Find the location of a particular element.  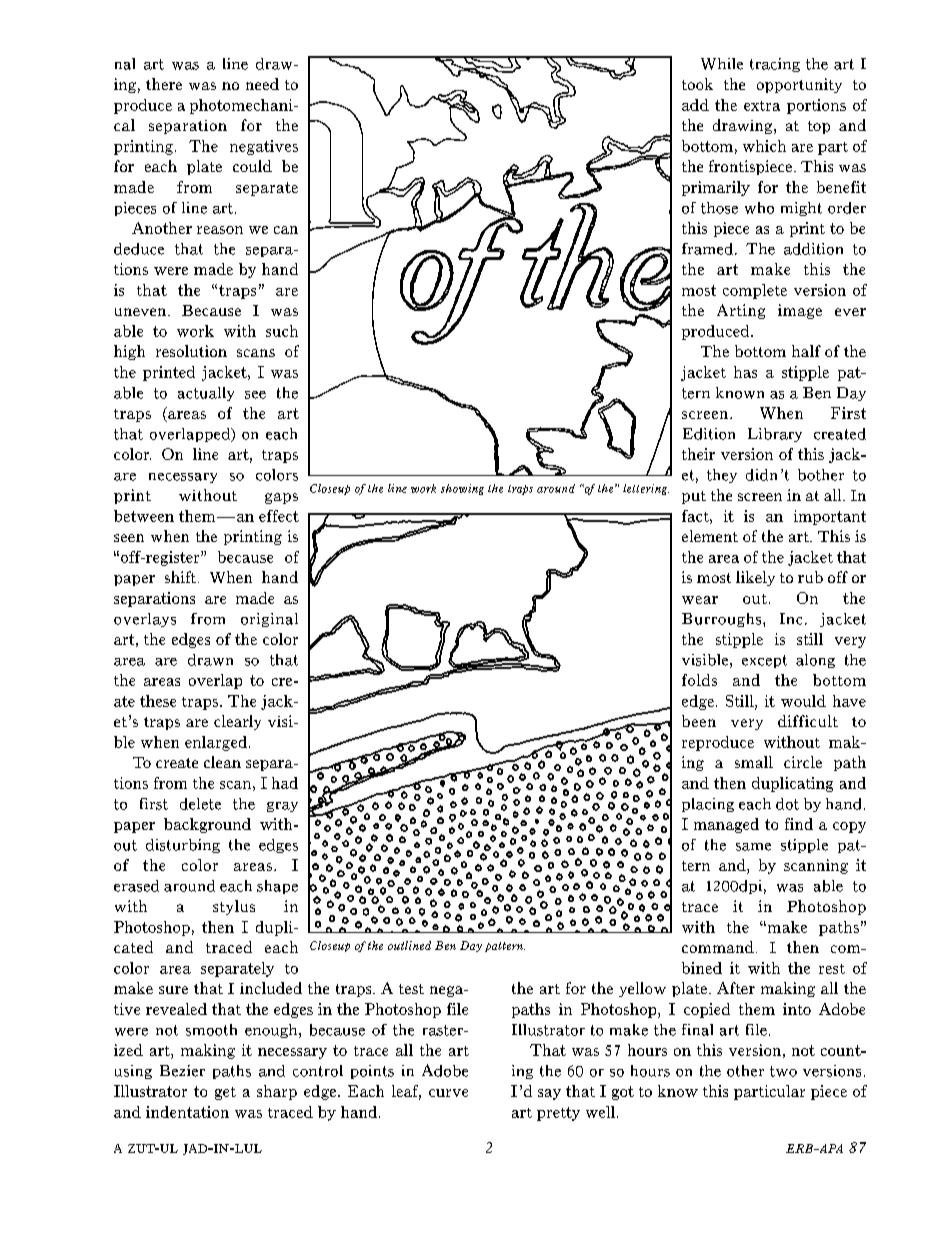

likely is located at coordinates (755, 578).
